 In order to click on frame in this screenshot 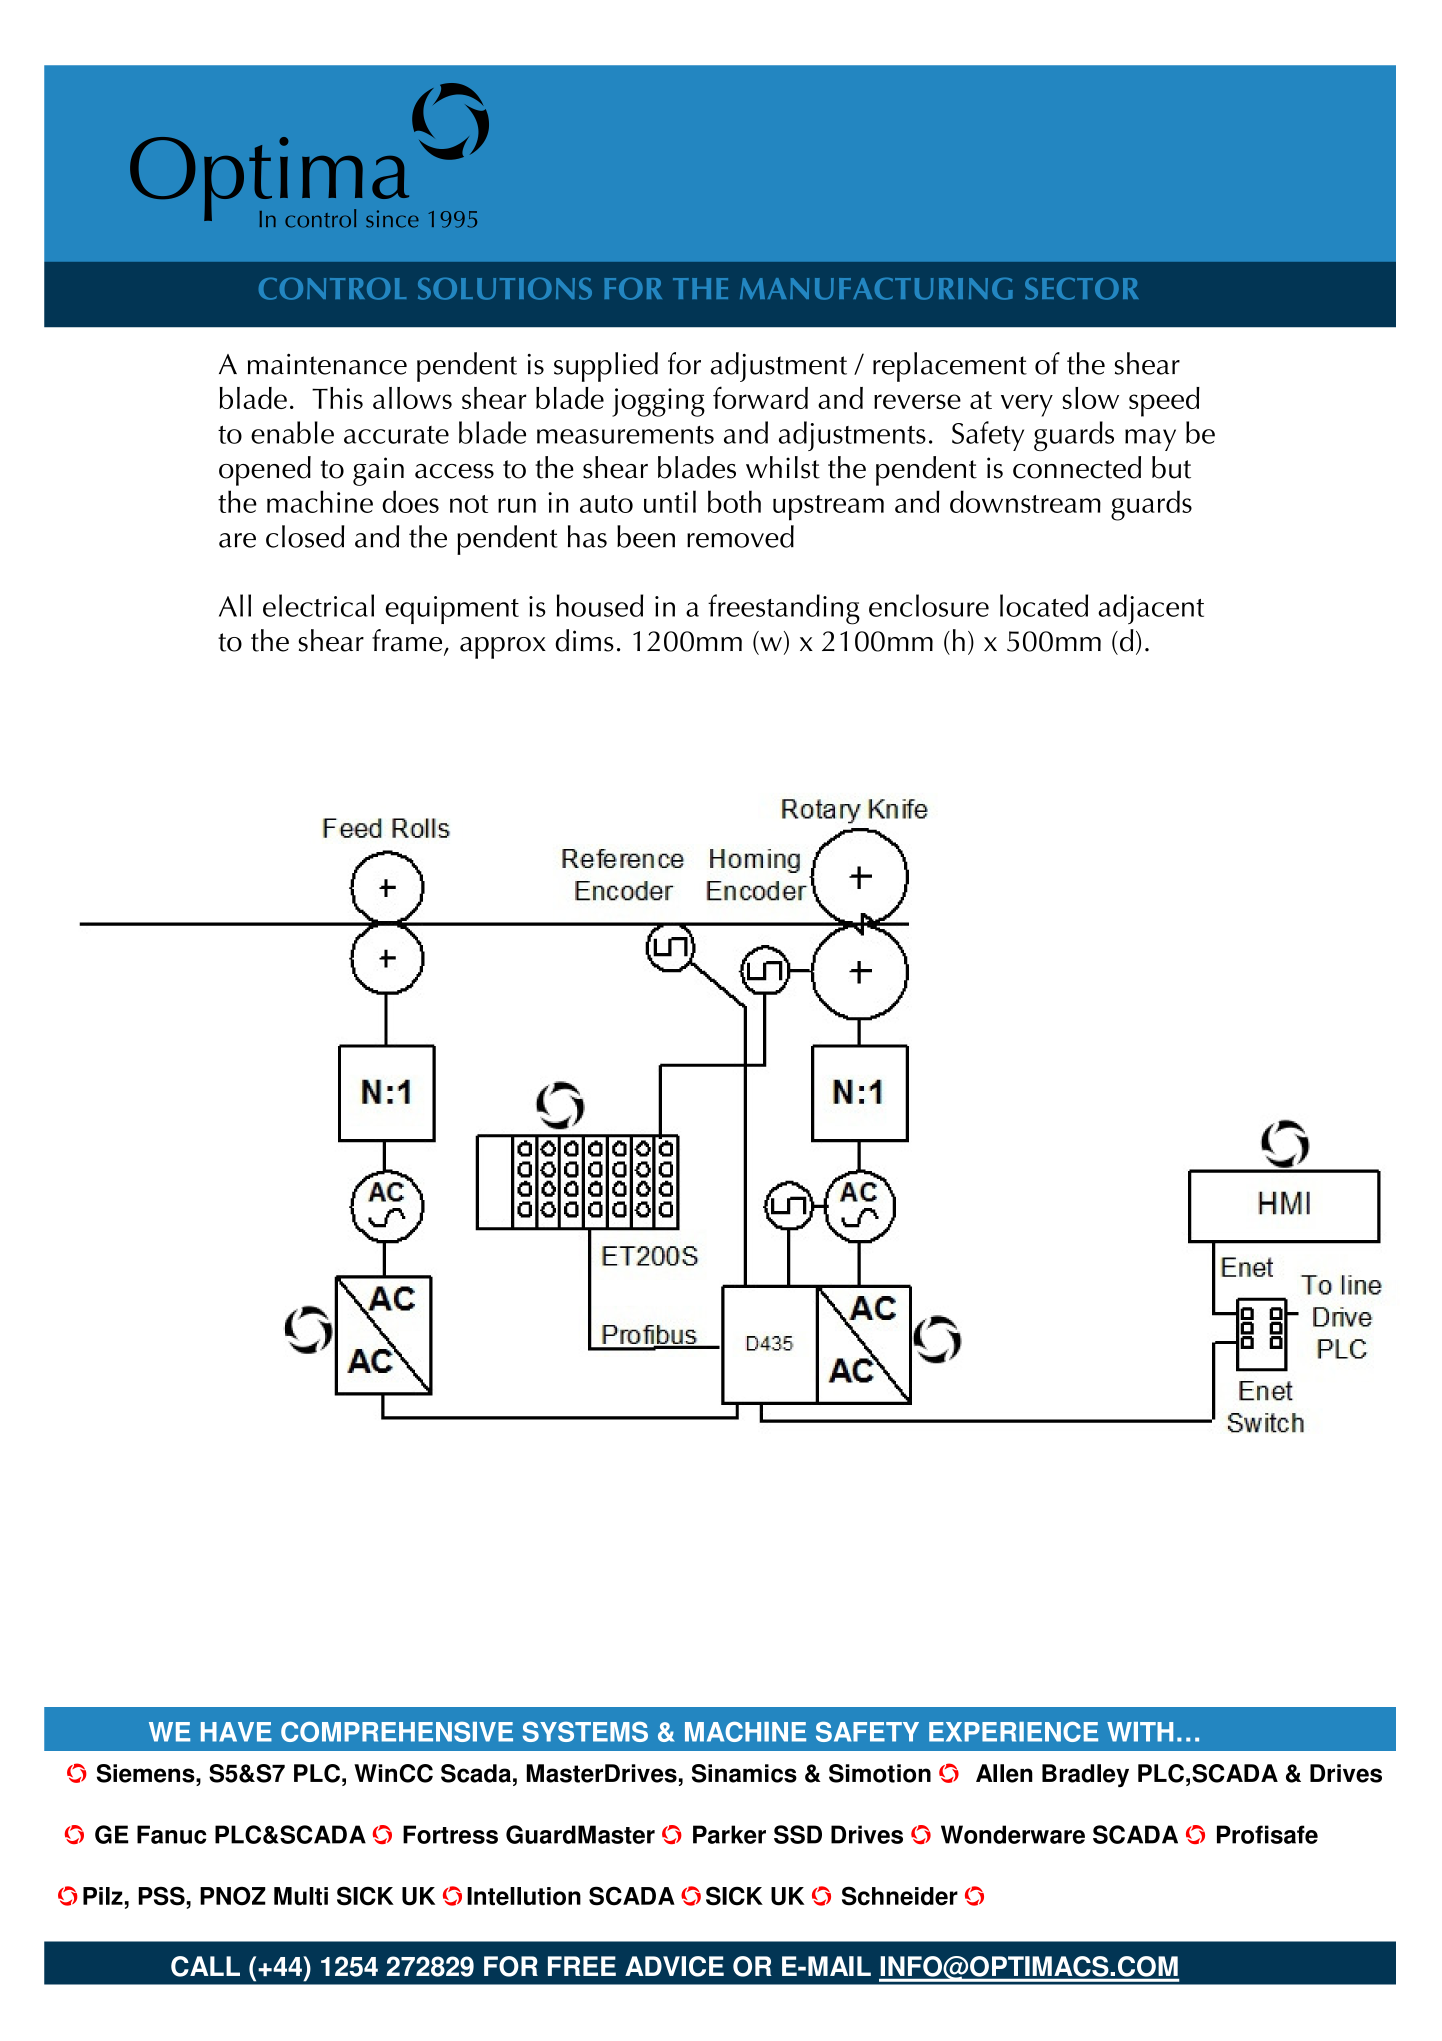, I will do `click(408, 641)`.
